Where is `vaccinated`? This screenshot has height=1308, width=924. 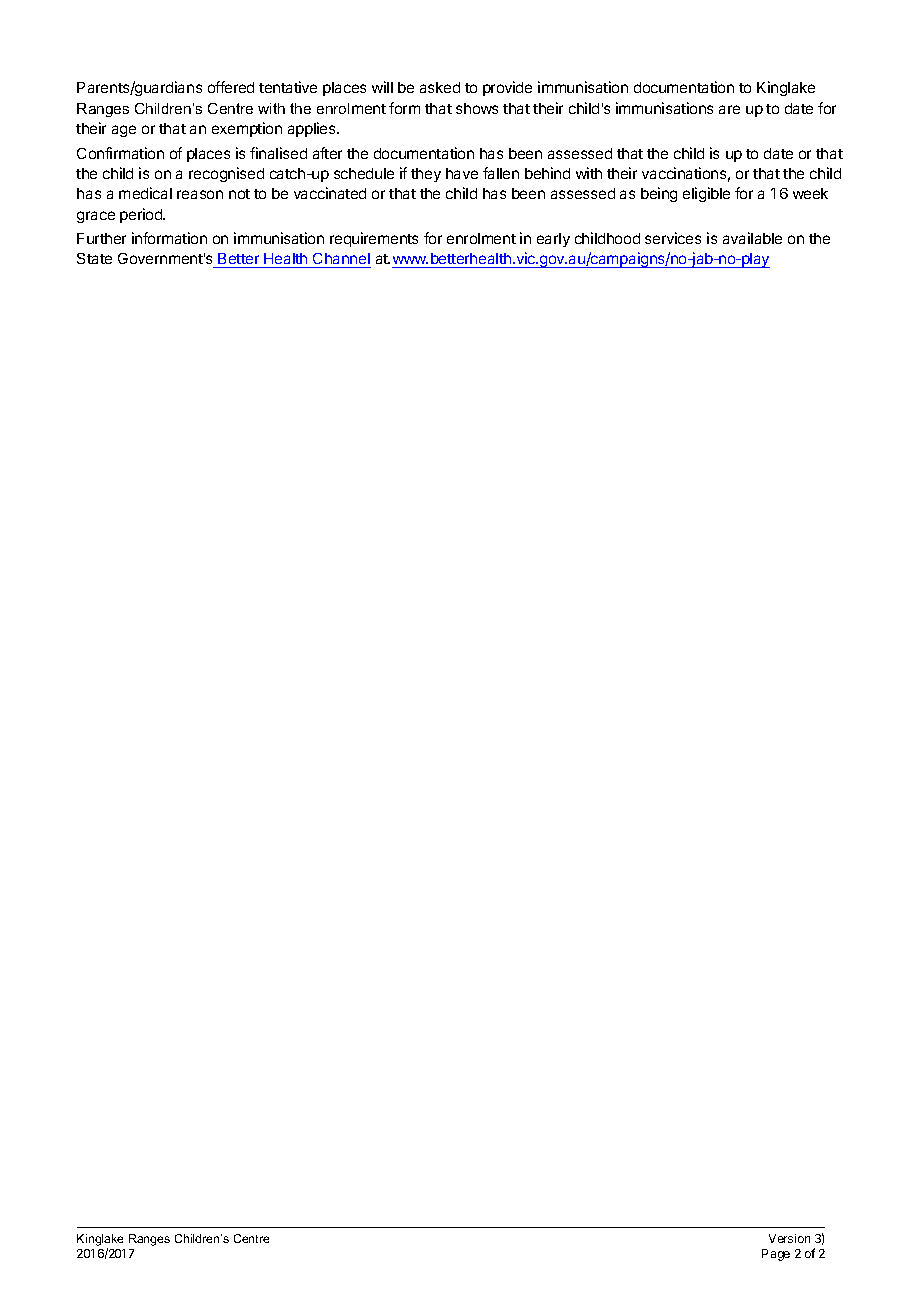 vaccinated is located at coordinates (330, 193).
